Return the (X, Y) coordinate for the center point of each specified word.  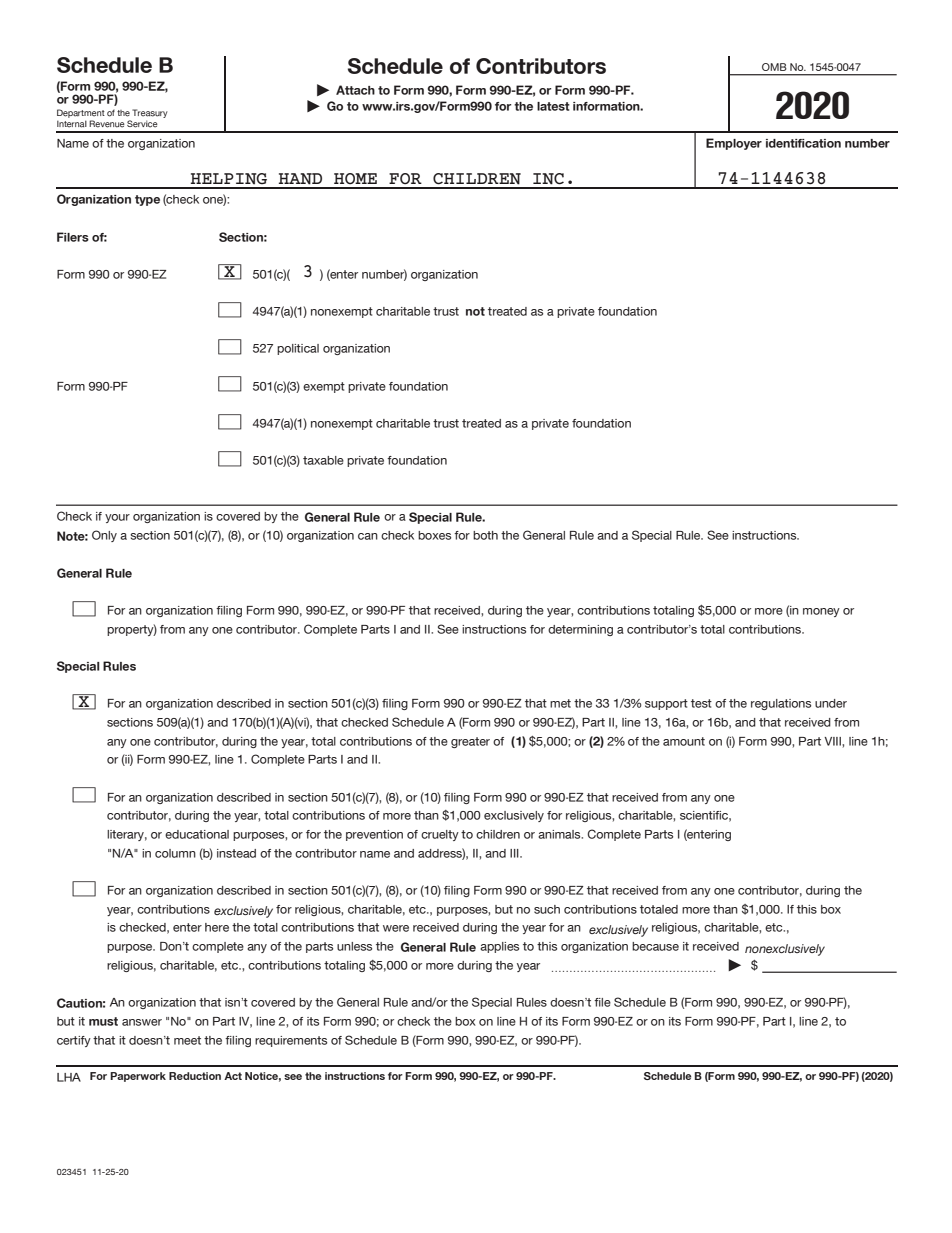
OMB (774, 67)
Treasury (150, 115)
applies (499, 947)
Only (104, 536)
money (821, 612)
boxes (434, 535)
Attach (355, 90)
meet (187, 1040)
